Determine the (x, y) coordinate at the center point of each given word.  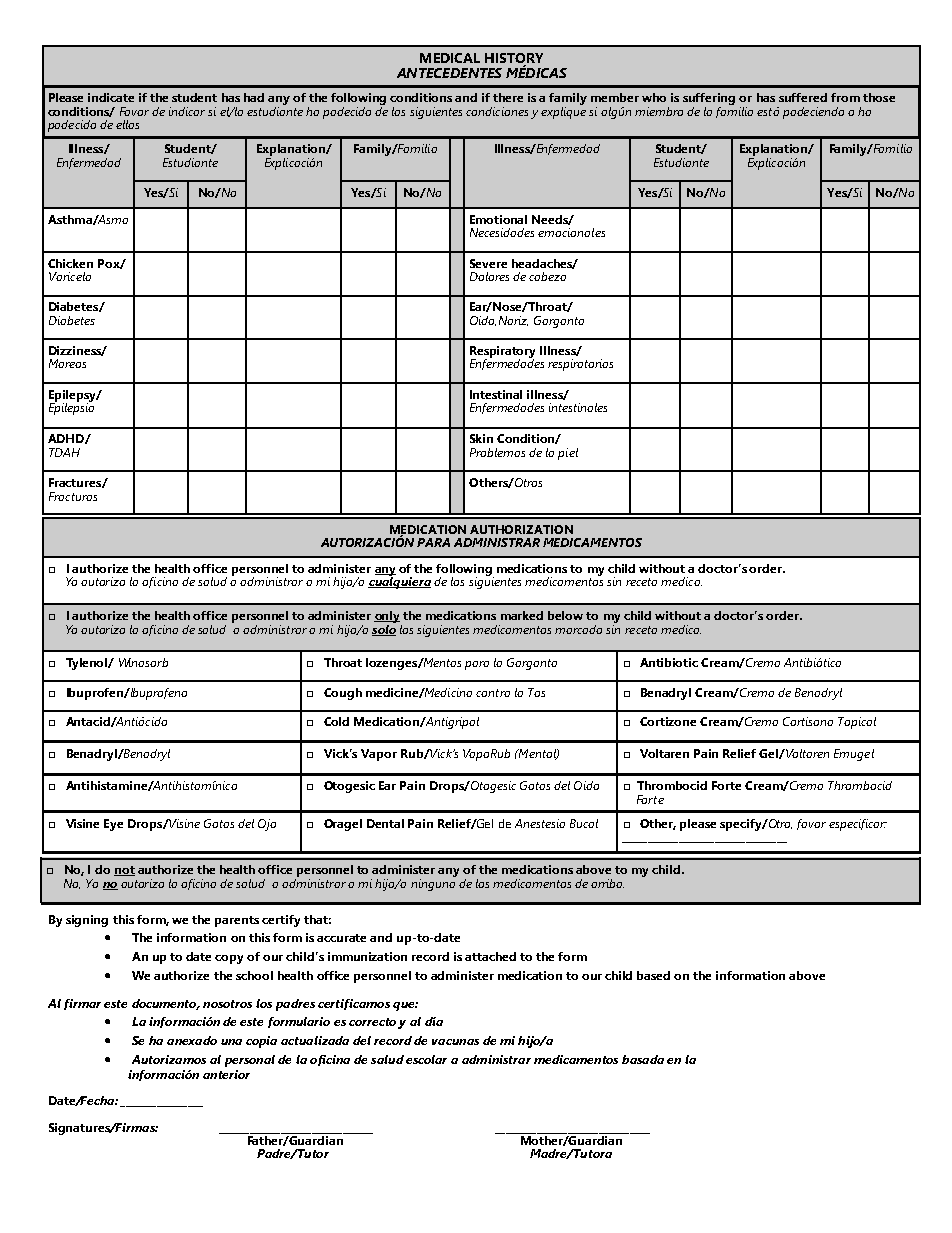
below (565, 615)
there (508, 97)
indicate (111, 97)
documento (165, 1004)
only (388, 618)
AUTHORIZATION (521, 529)
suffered (803, 97)
